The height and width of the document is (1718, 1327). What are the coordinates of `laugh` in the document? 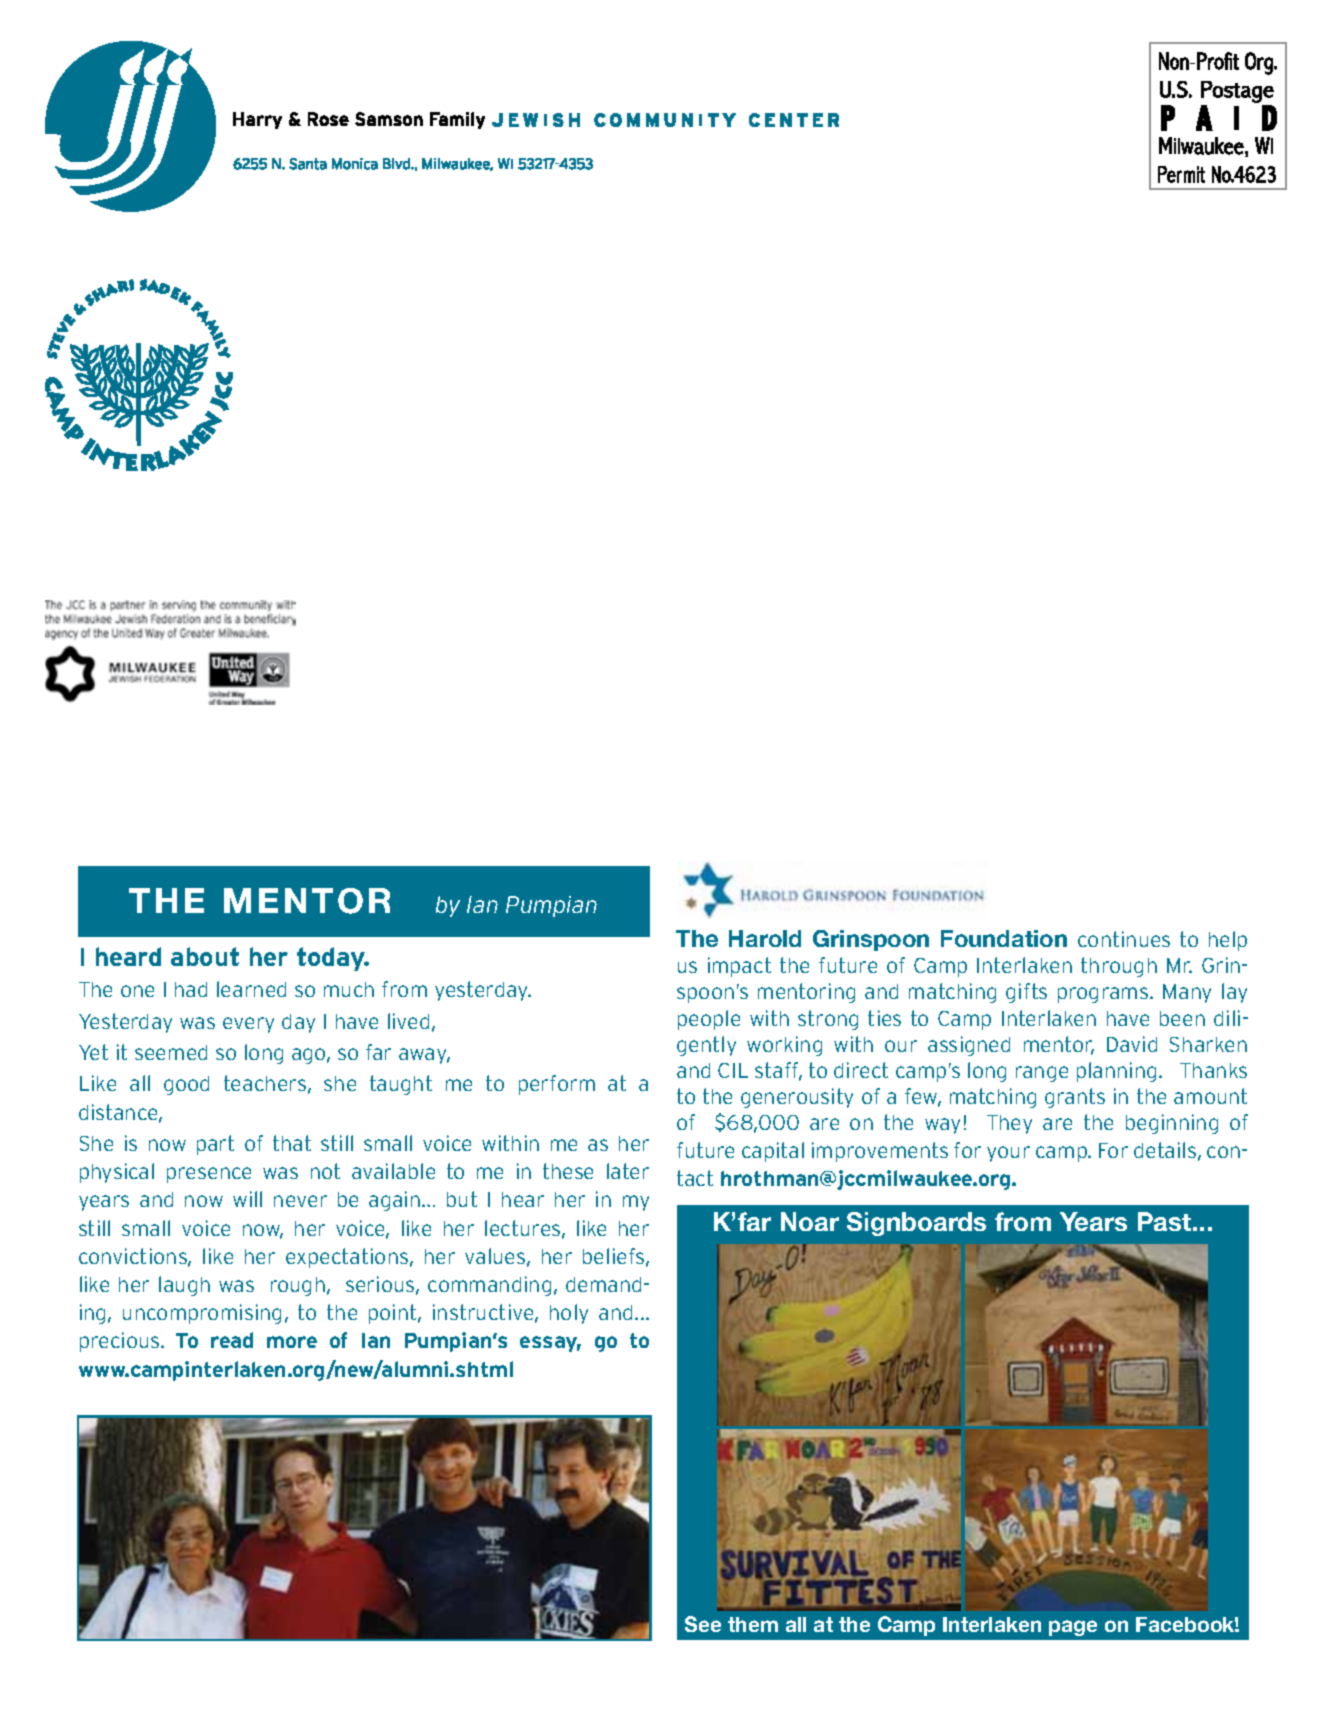 It's located at (184, 1286).
